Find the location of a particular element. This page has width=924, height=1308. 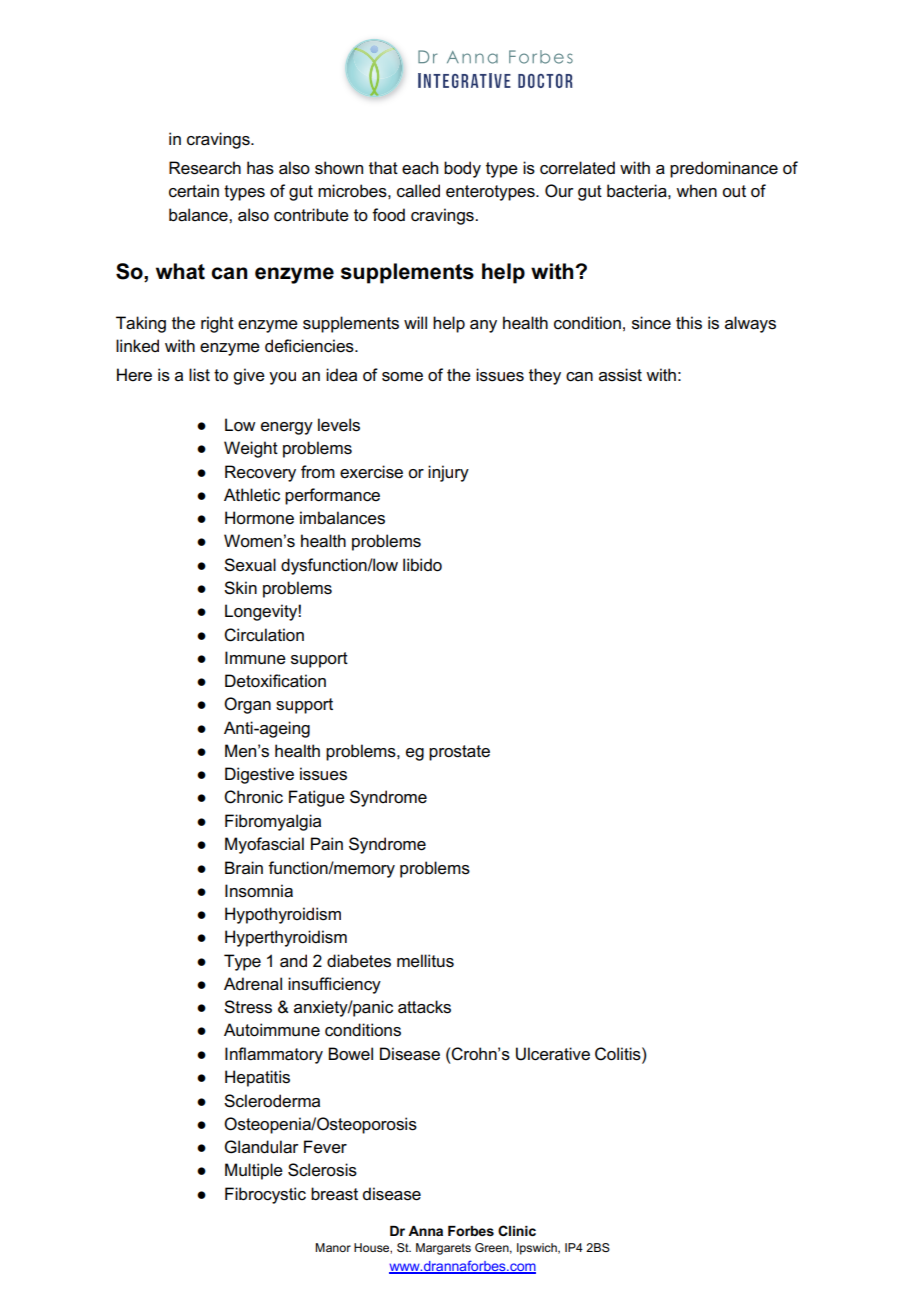

Fibrocystic is located at coordinates (265, 1195).
